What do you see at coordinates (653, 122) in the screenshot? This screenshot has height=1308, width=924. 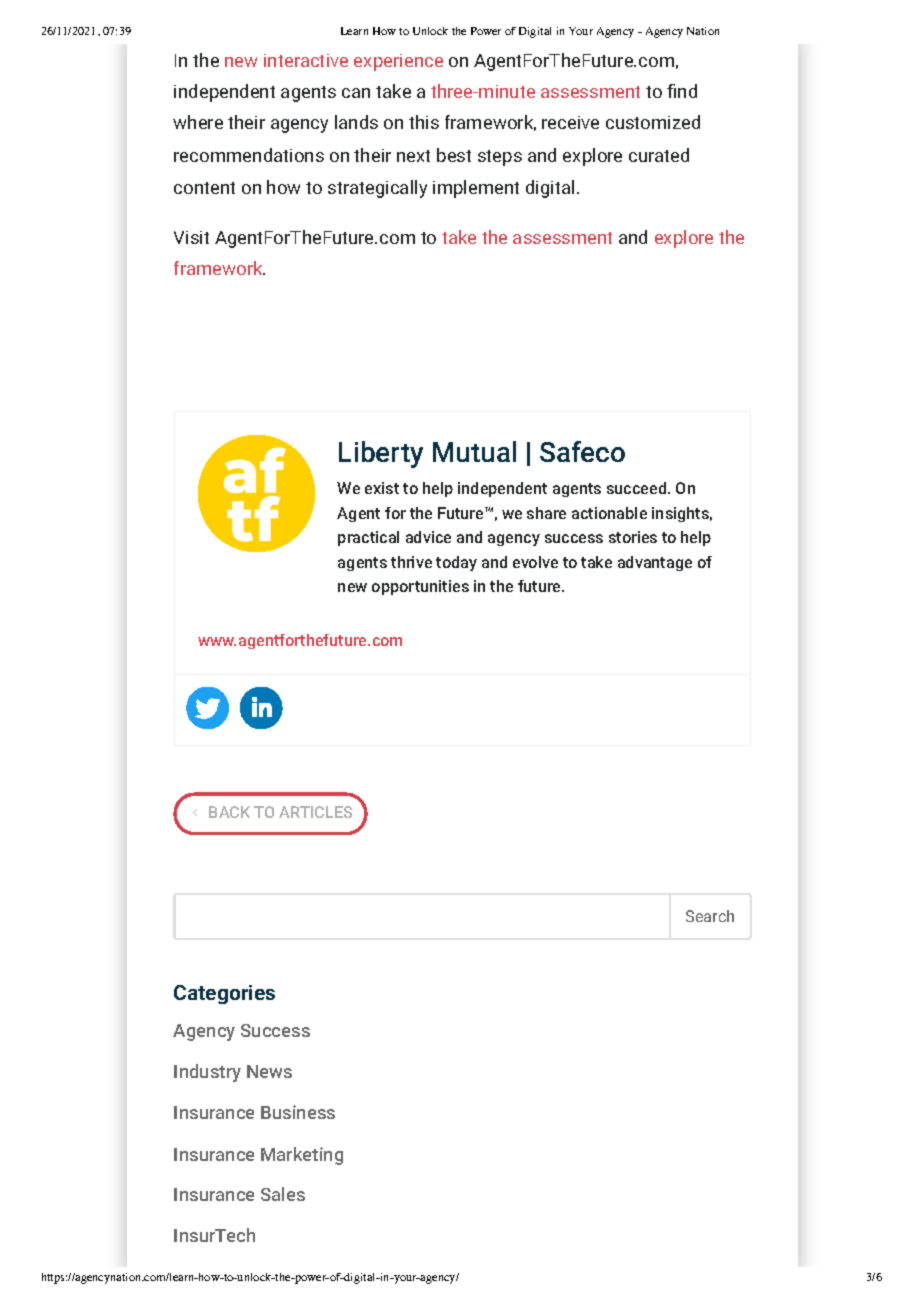 I see `customized` at bounding box center [653, 122].
